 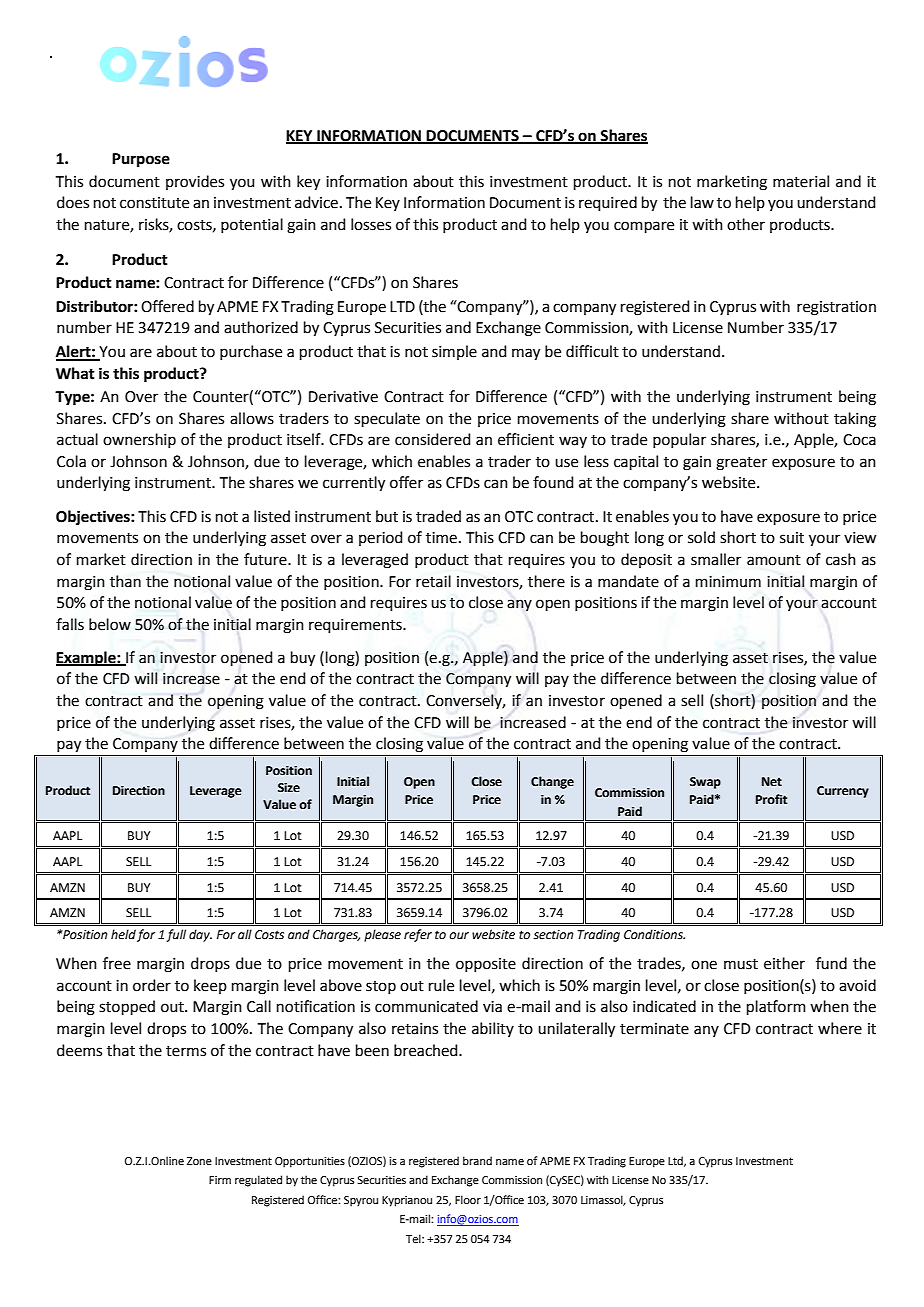 What do you see at coordinates (154, 203) in the page?
I see `constitute` at bounding box center [154, 203].
